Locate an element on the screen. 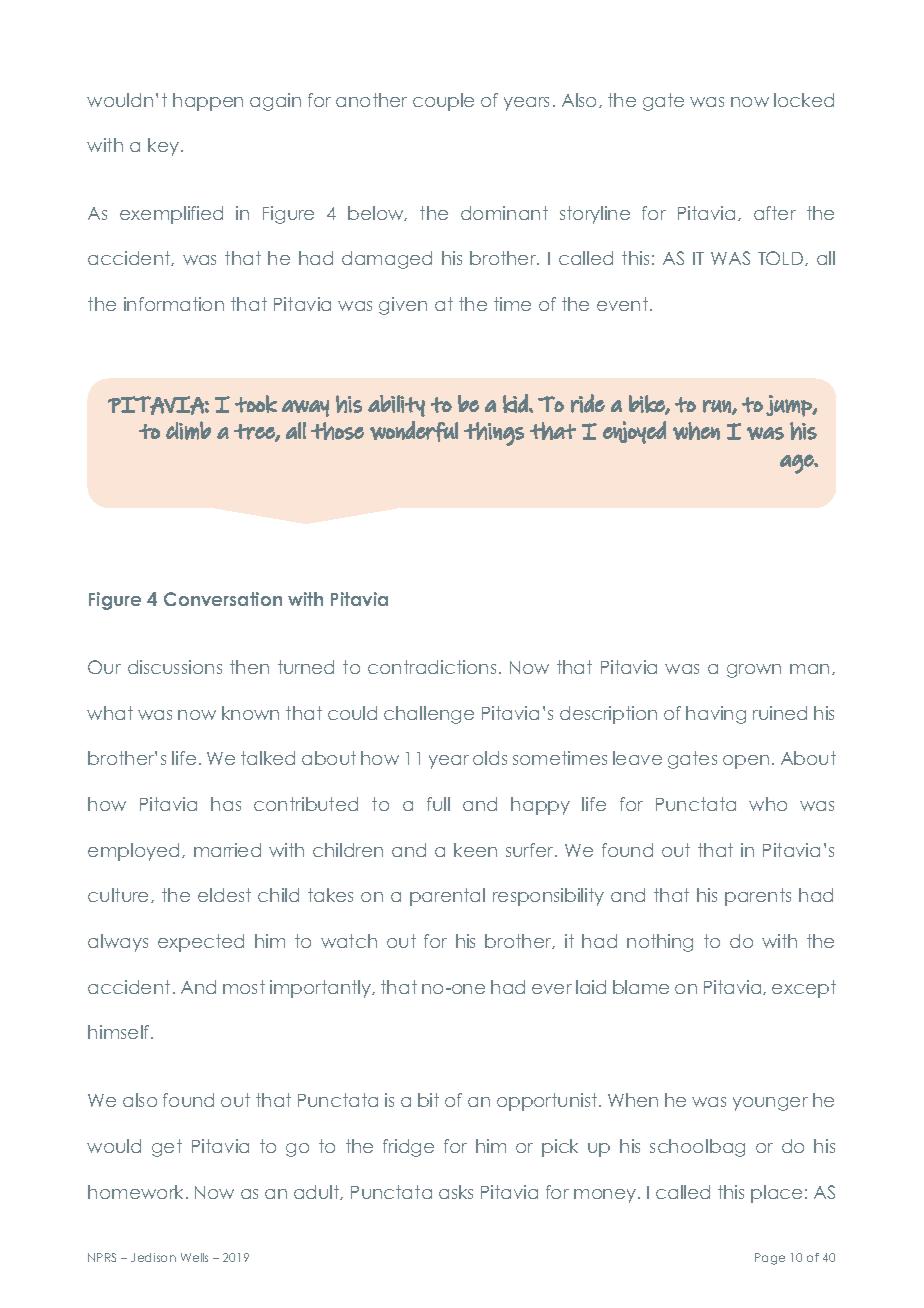 Image resolution: width=924 pixels, height=1308 pixels. enjoyed is located at coordinates (634, 432).
